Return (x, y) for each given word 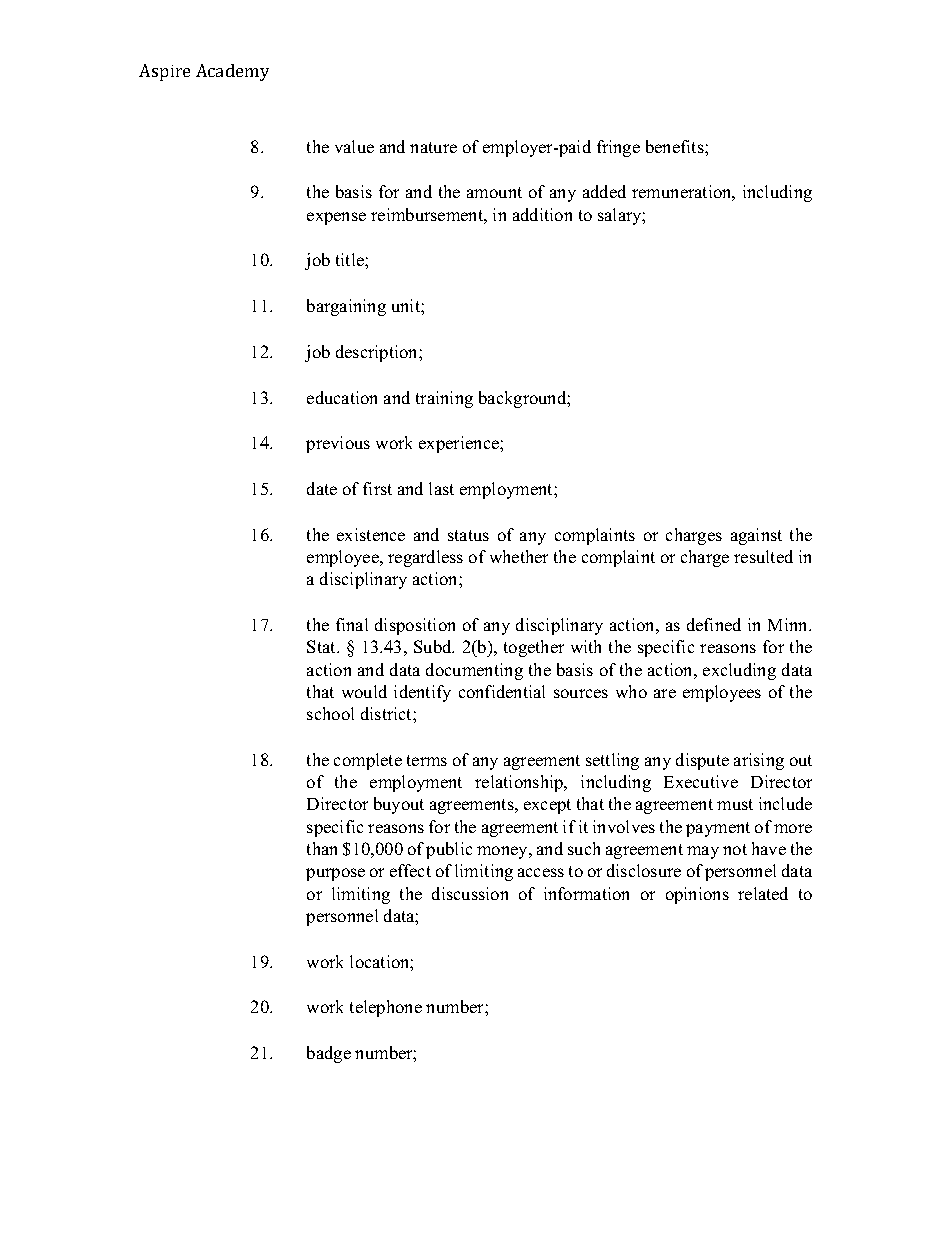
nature (433, 147)
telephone (386, 1008)
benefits (676, 146)
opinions (697, 895)
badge (329, 1054)
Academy (232, 72)
